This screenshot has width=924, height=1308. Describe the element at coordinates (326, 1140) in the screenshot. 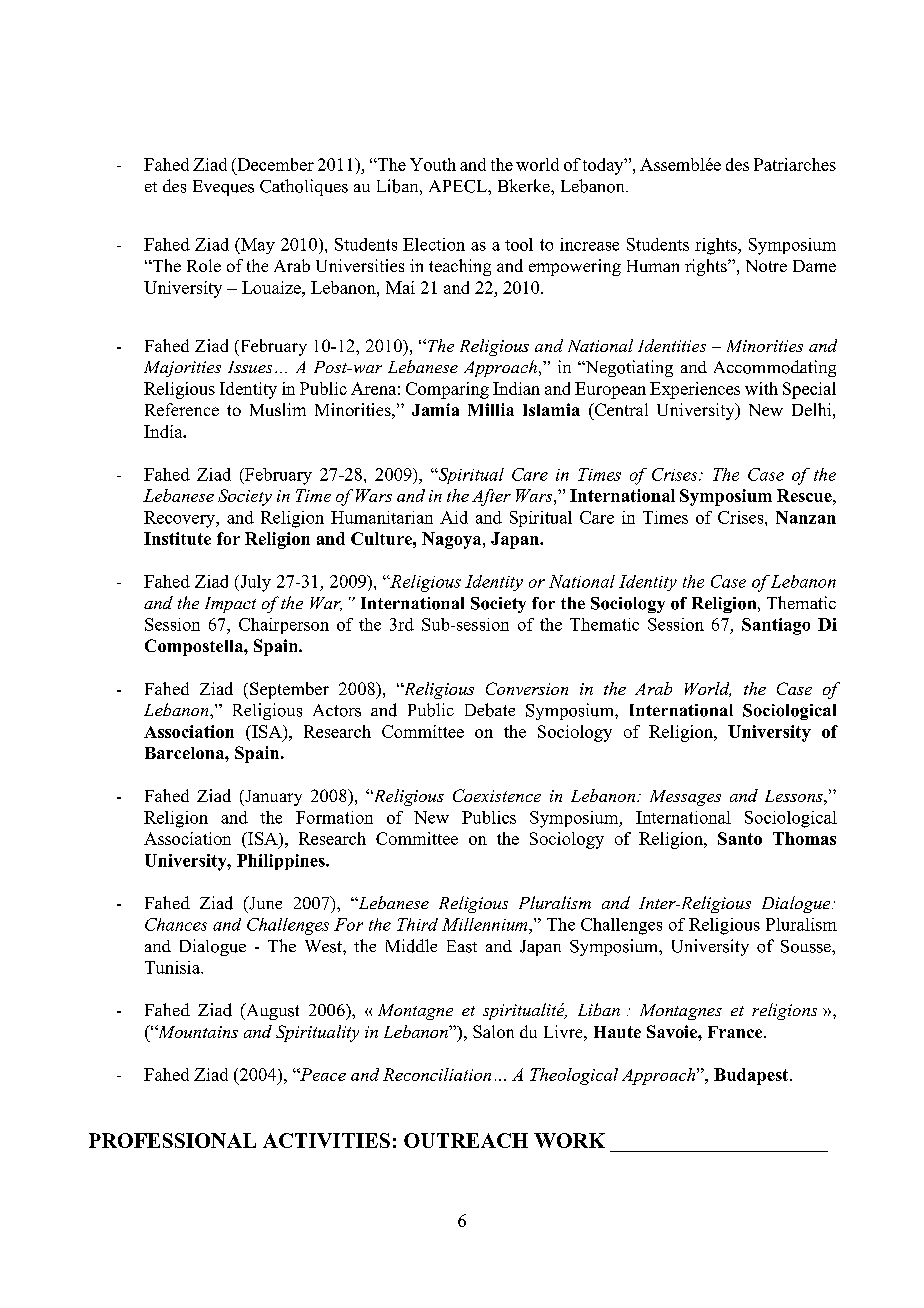

I see `ACTIVITIES` at that location.
